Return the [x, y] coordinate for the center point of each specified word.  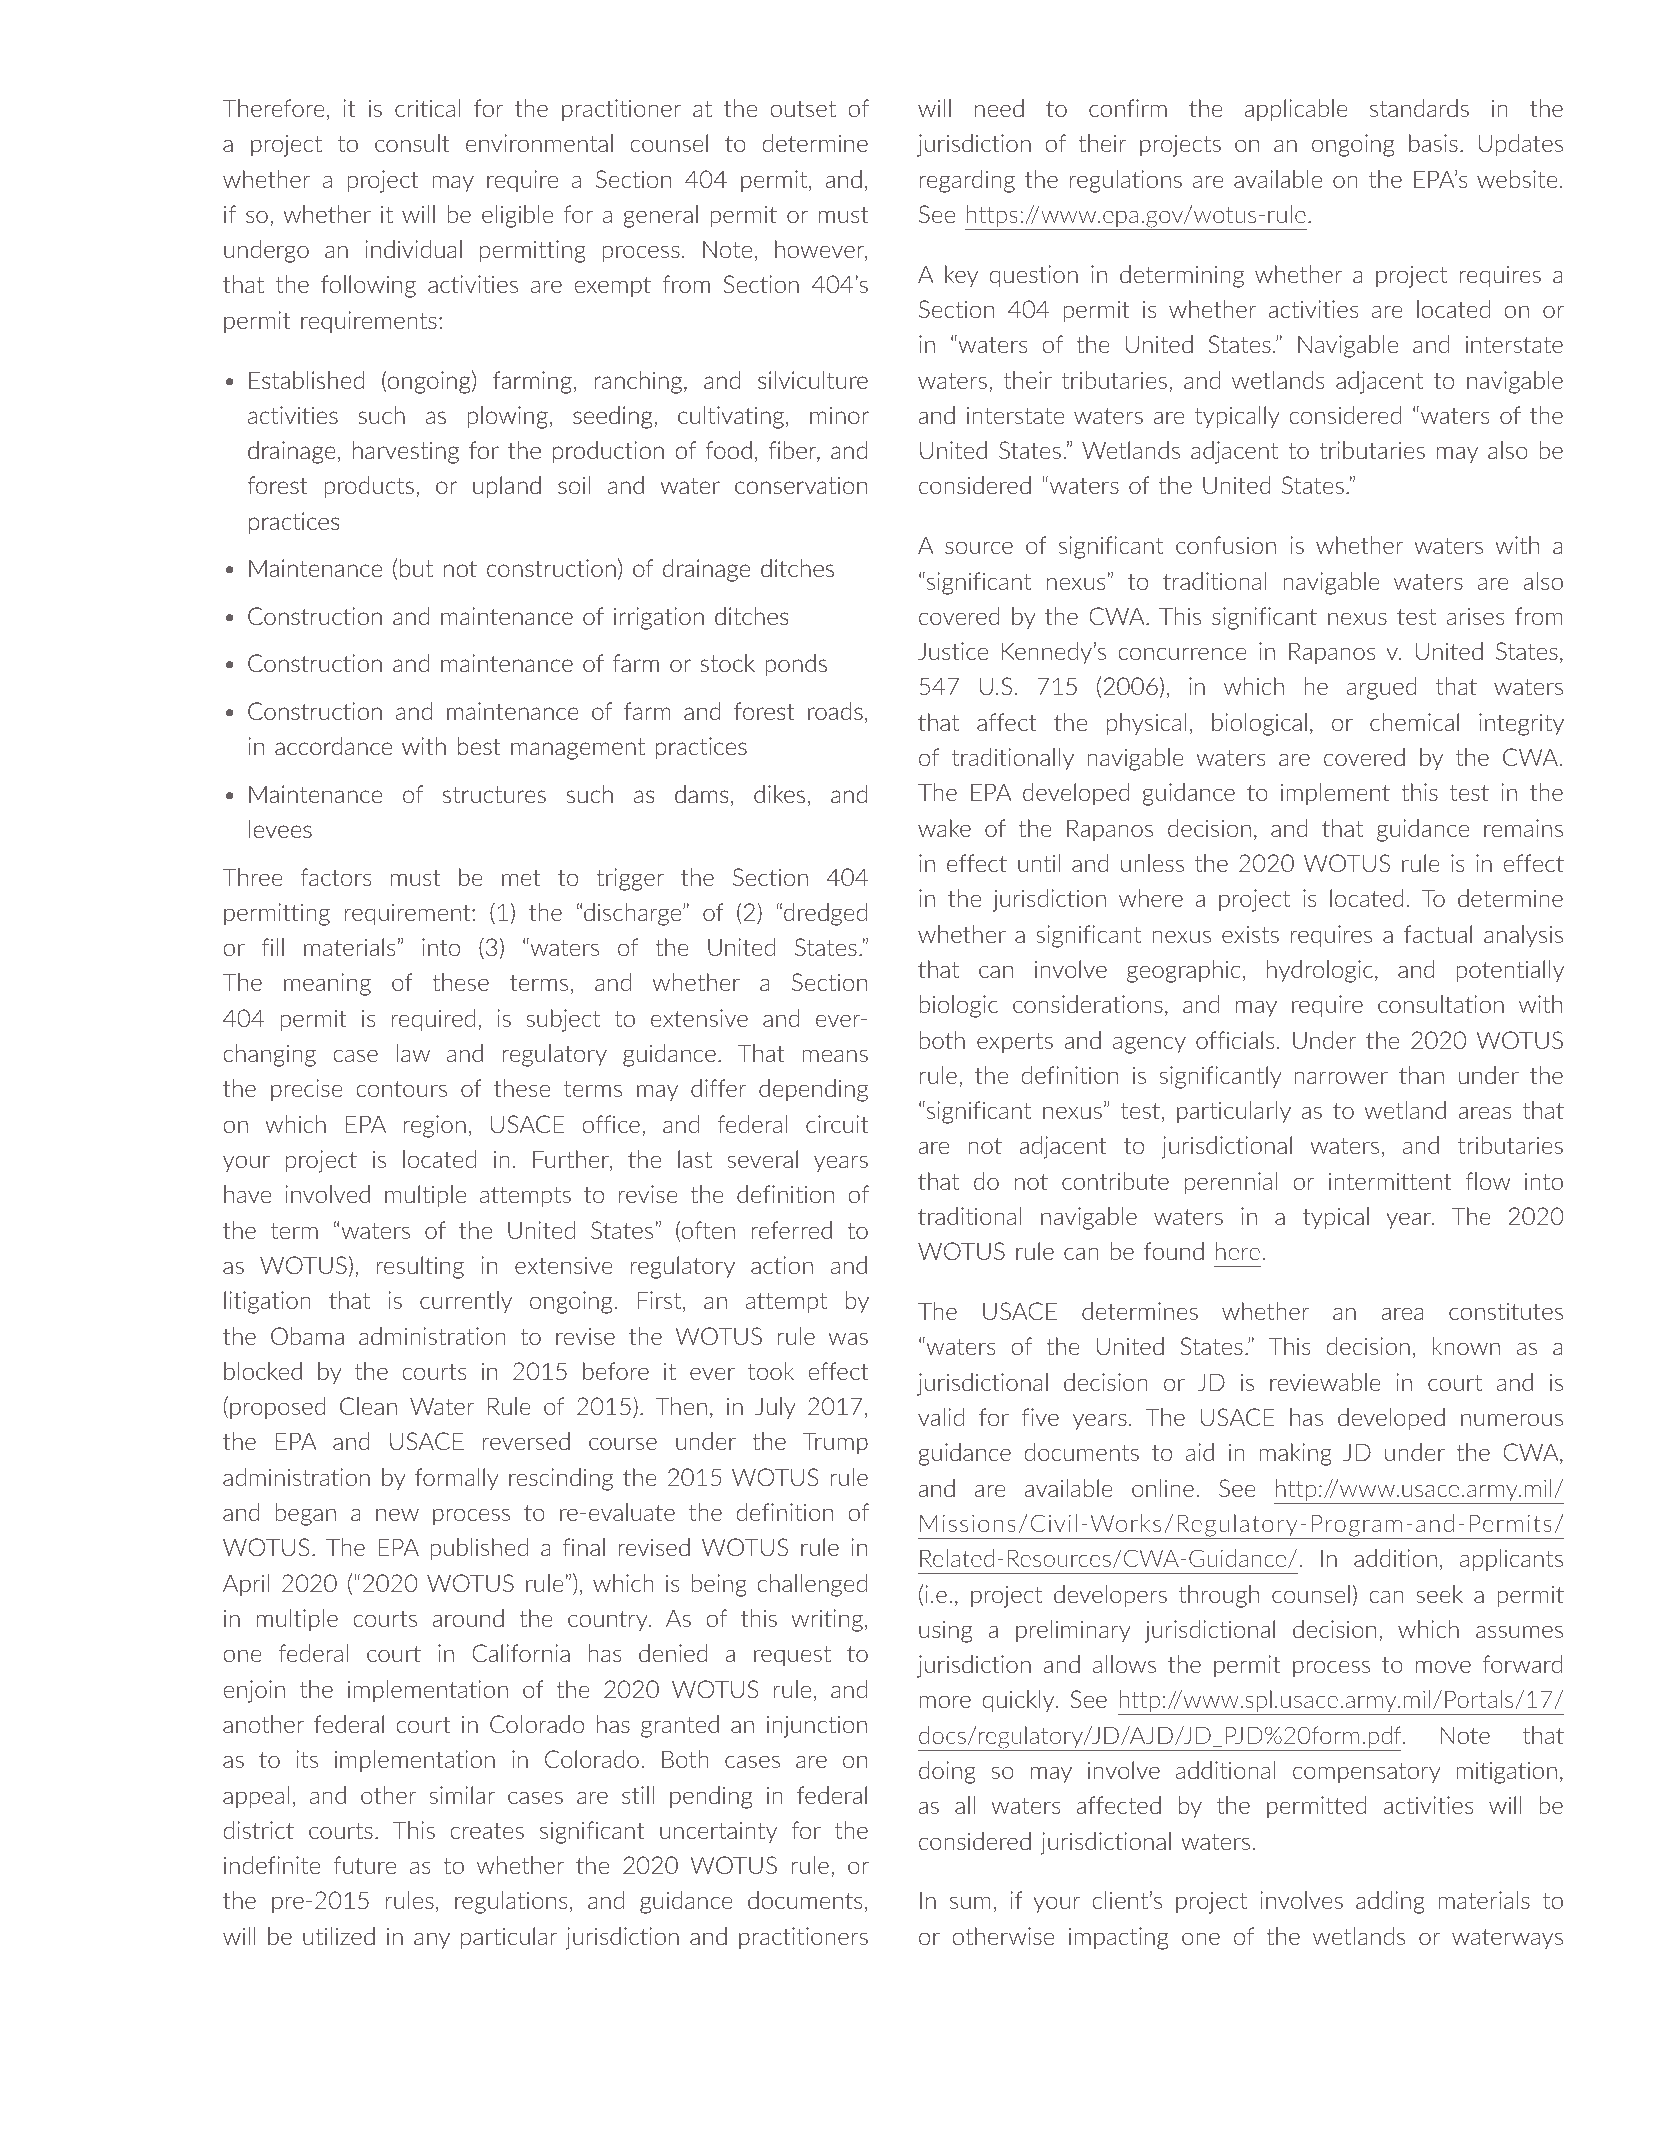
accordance [333, 746]
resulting [420, 1267]
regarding [967, 181]
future [364, 1865]
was [848, 1338]
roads [835, 711]
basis [1433, 143]
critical [428, 108]
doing [947, 1772]
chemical [1414, 722]
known [1466, 1346]
